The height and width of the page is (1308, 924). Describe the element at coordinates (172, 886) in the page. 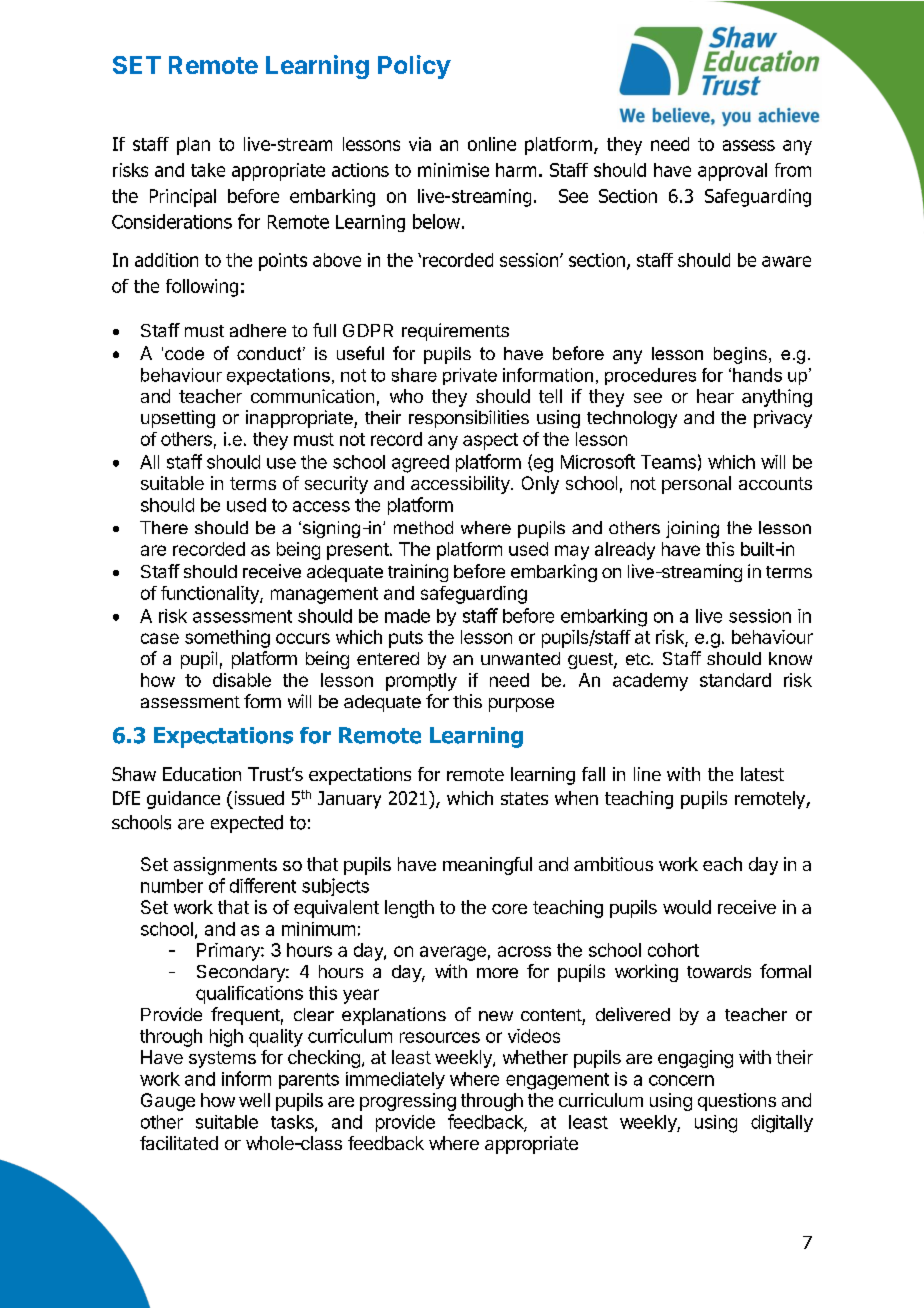

I see `number` at that location.
